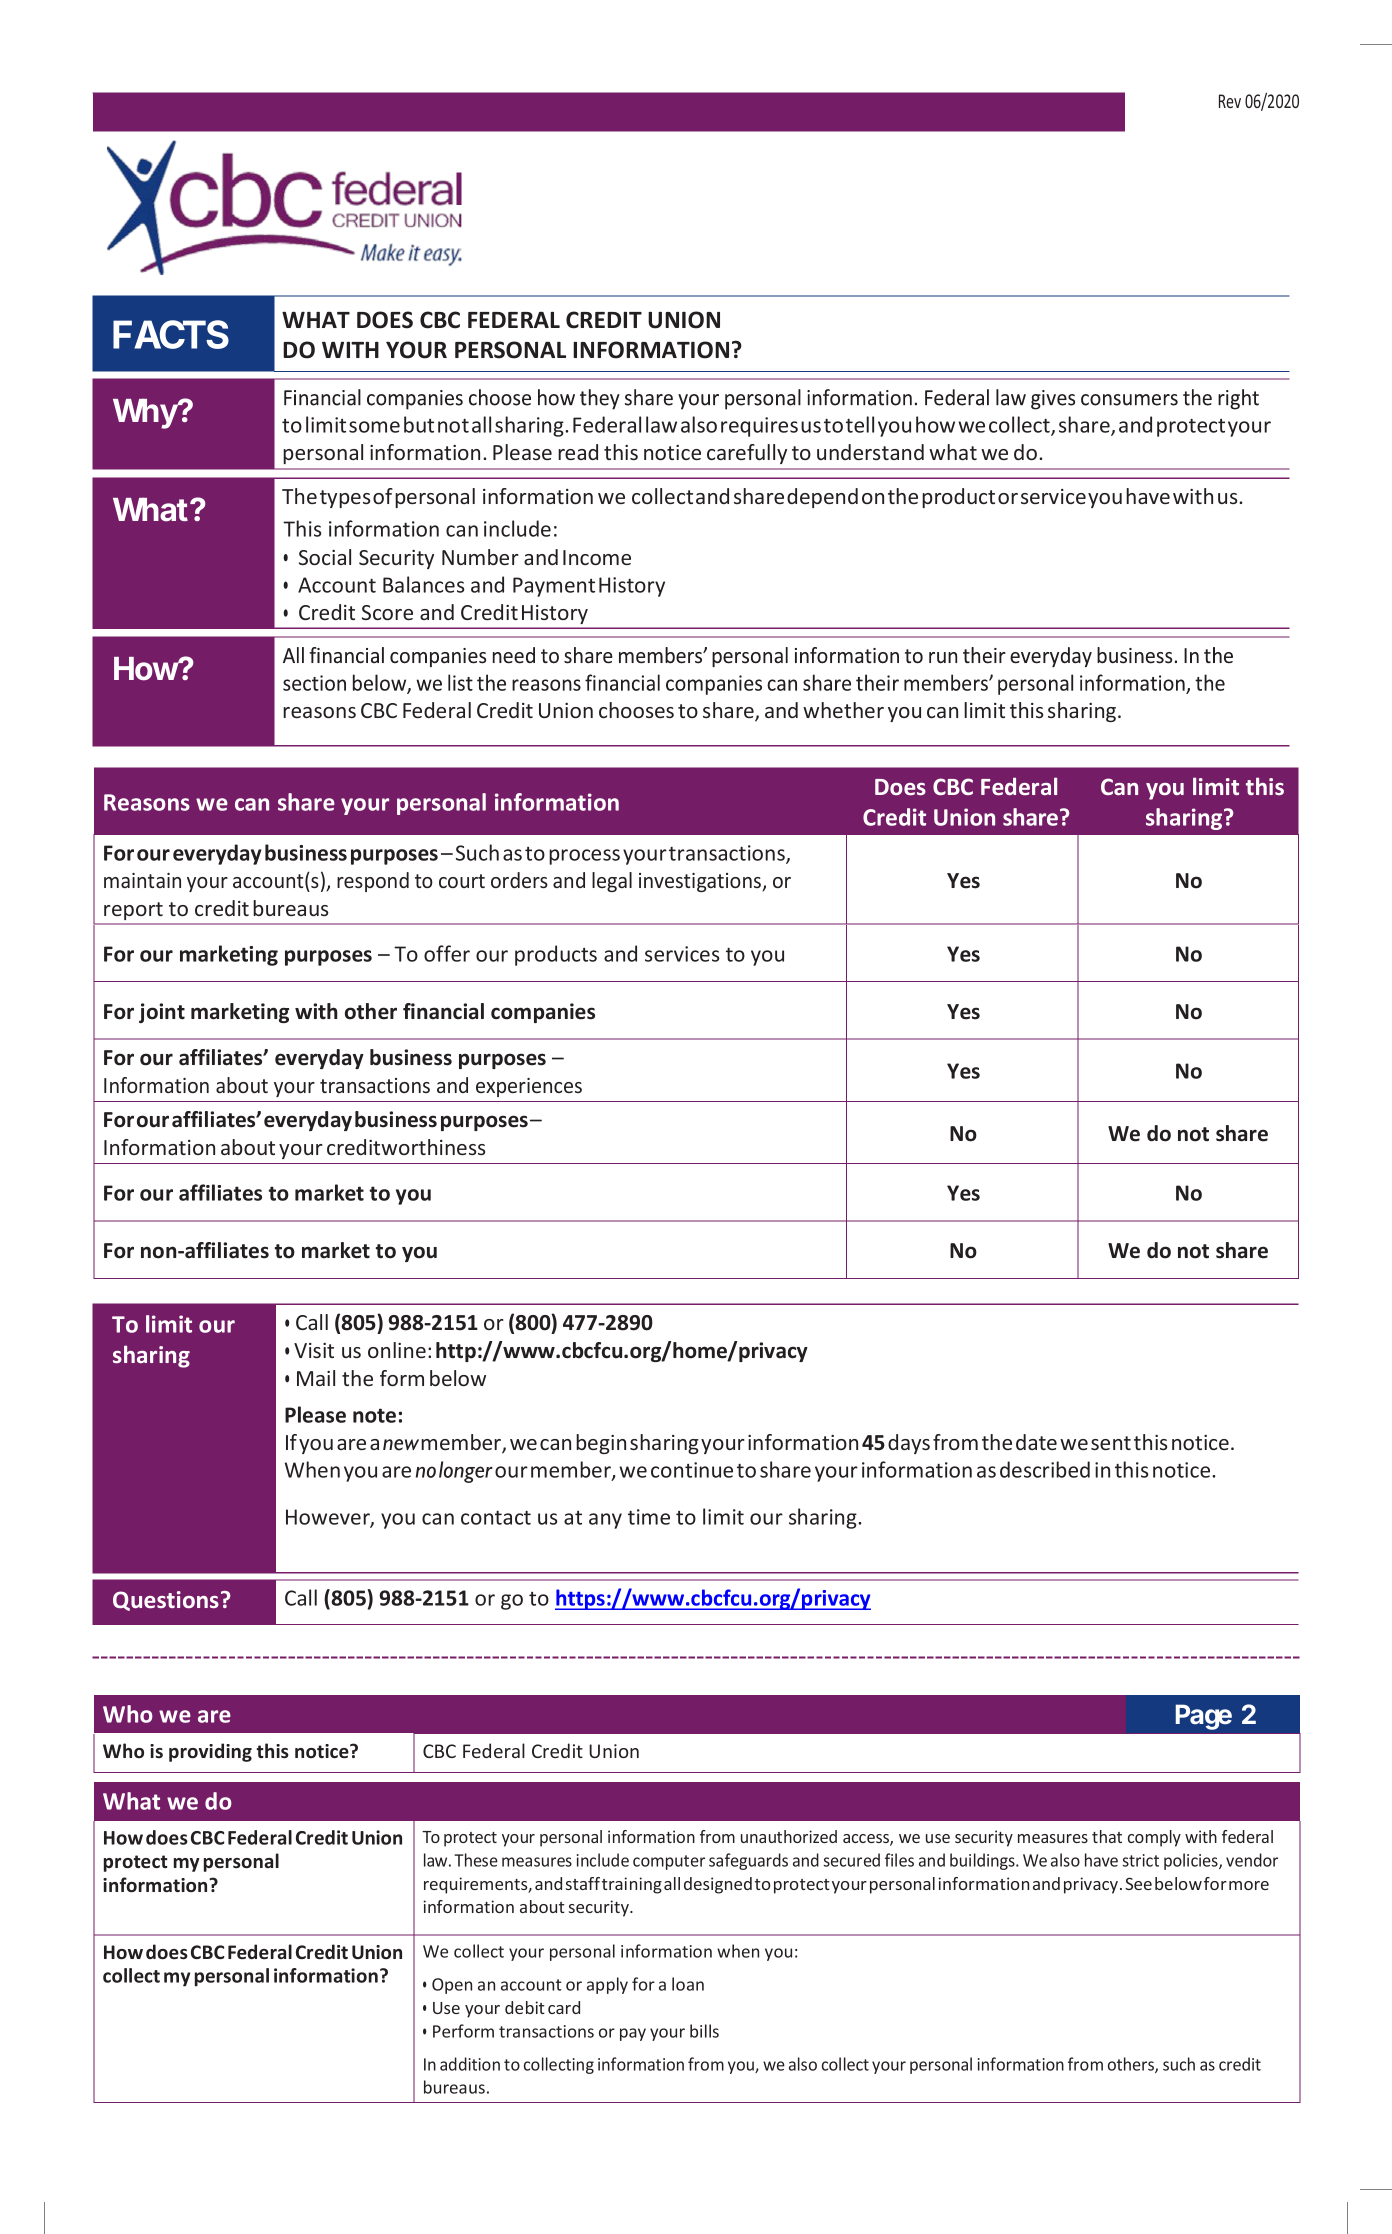 This screenshot has height=2234, width=1392. Describe the element at coordinates (1204, 1717) in the screenshot. I see `Page` at that location.
